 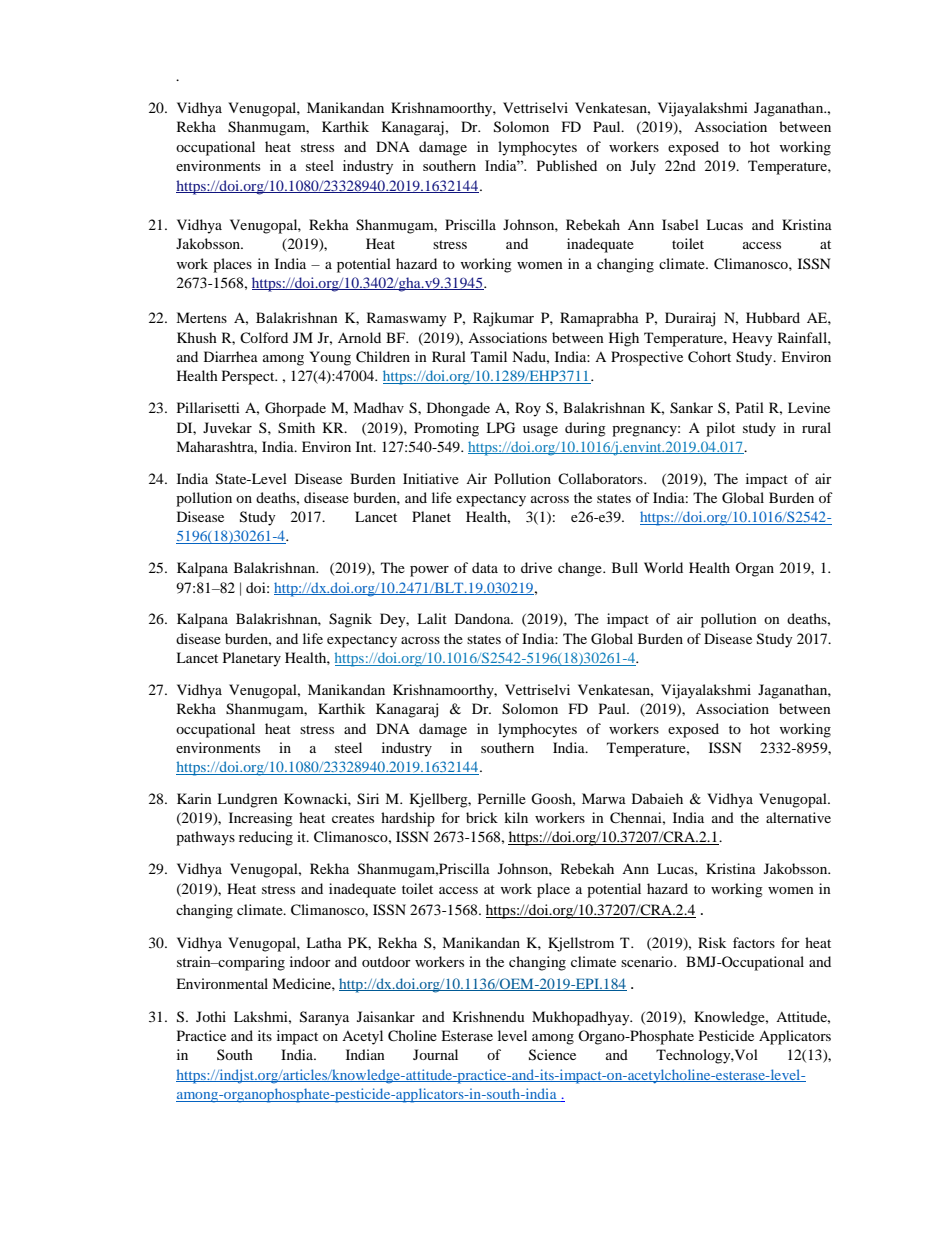 What do you see at coordinates (201, 317) in the page?
I see `Mertens` at bounding box center [201, 317].
